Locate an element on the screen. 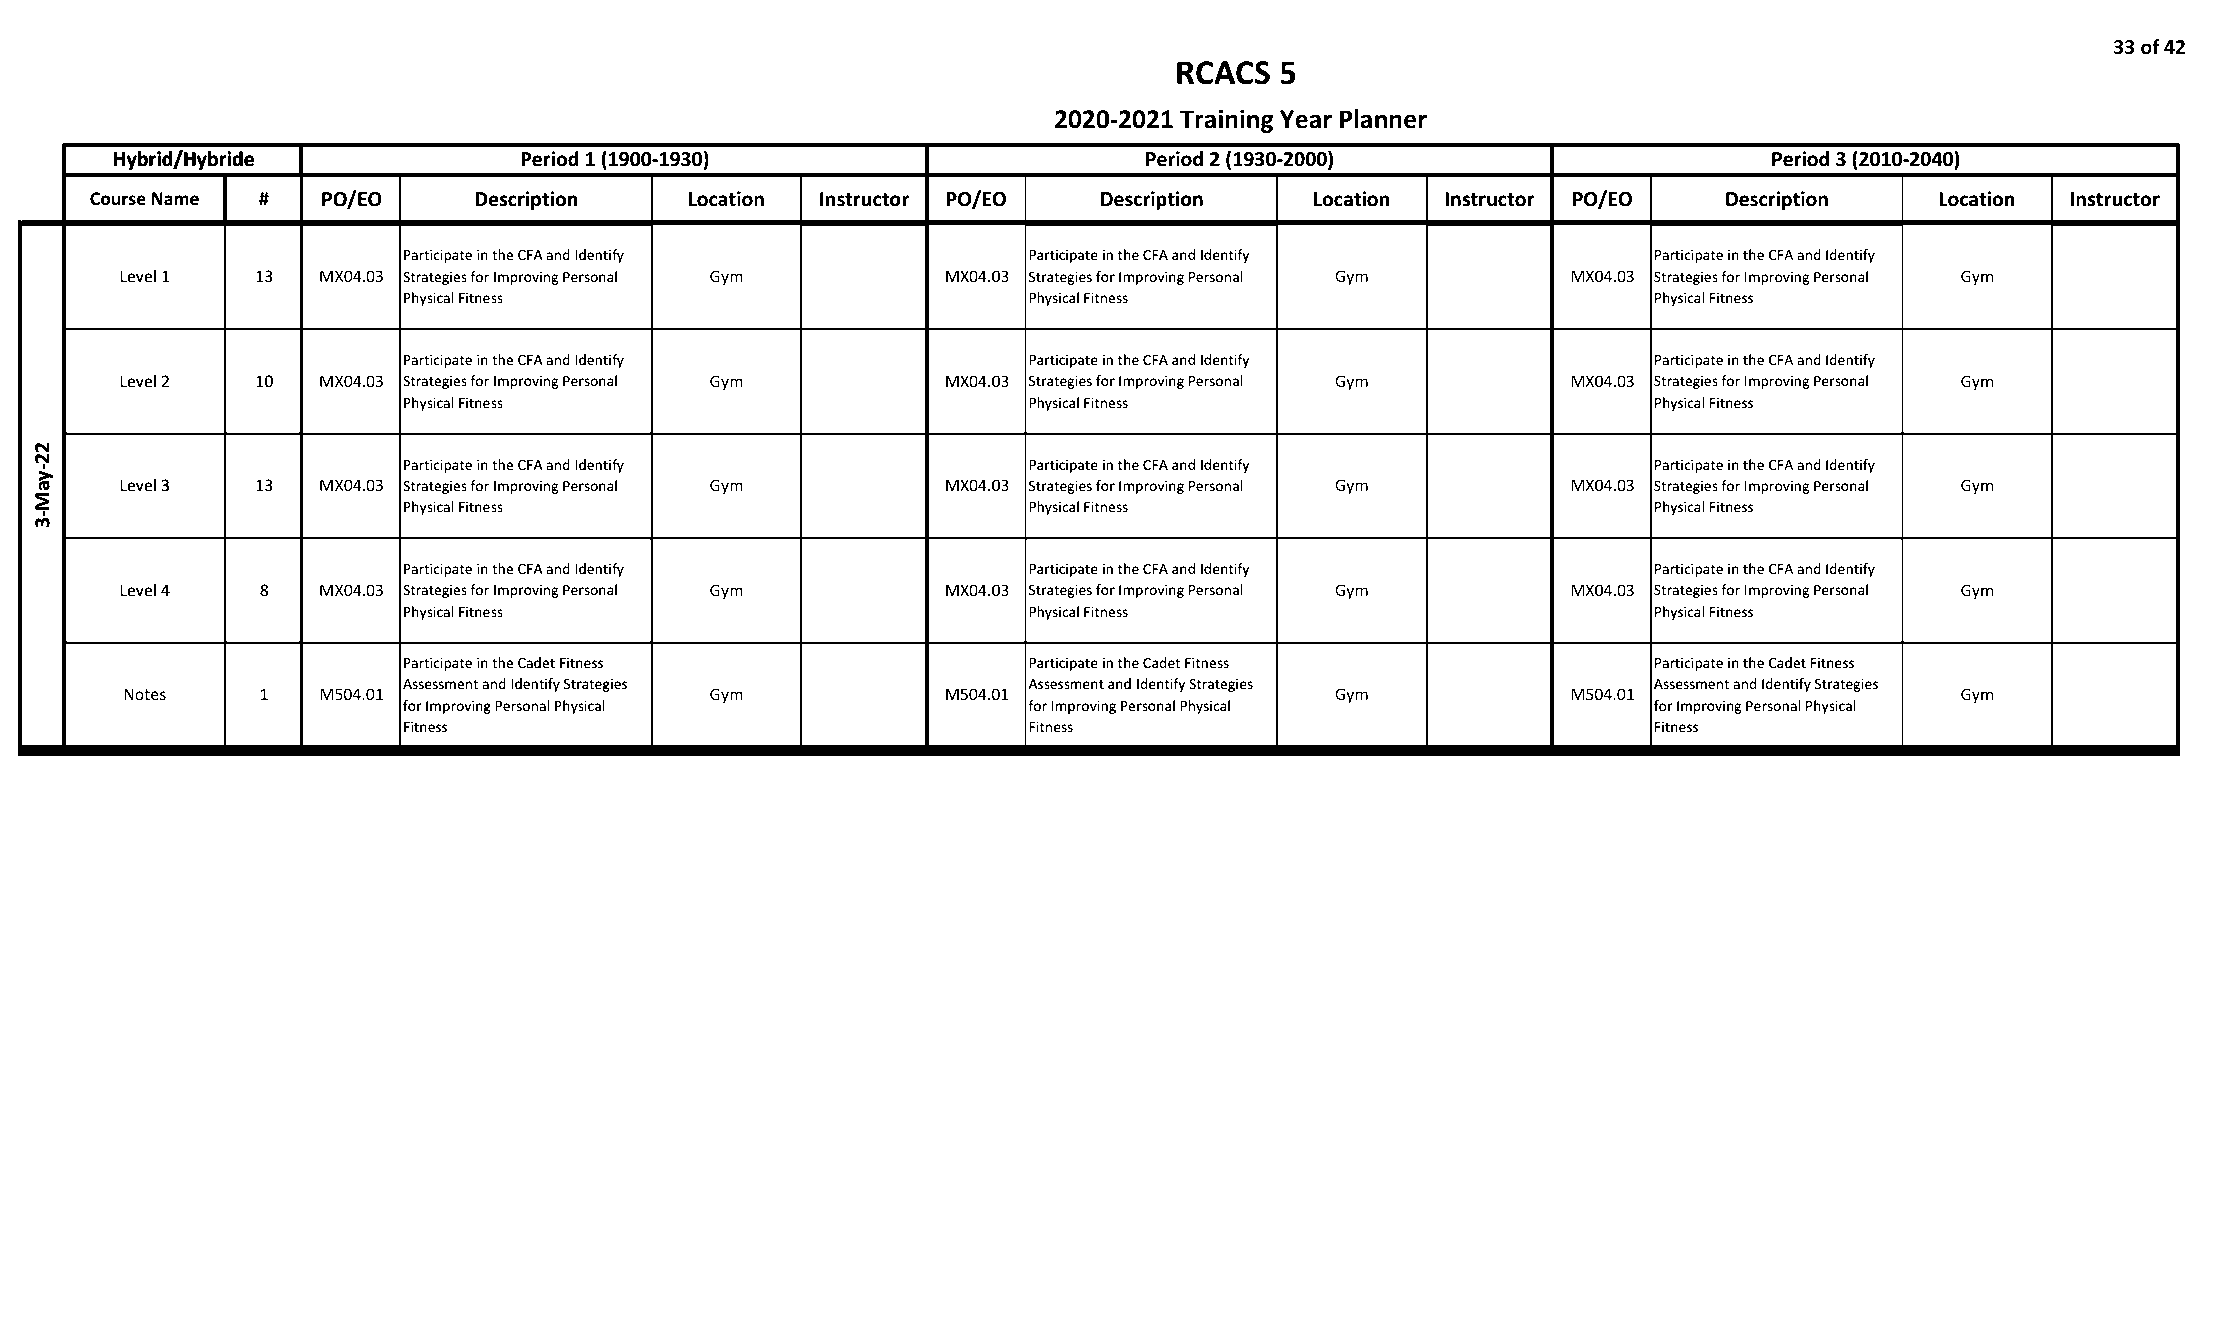  Year is located at coordinates (1306, 119).
